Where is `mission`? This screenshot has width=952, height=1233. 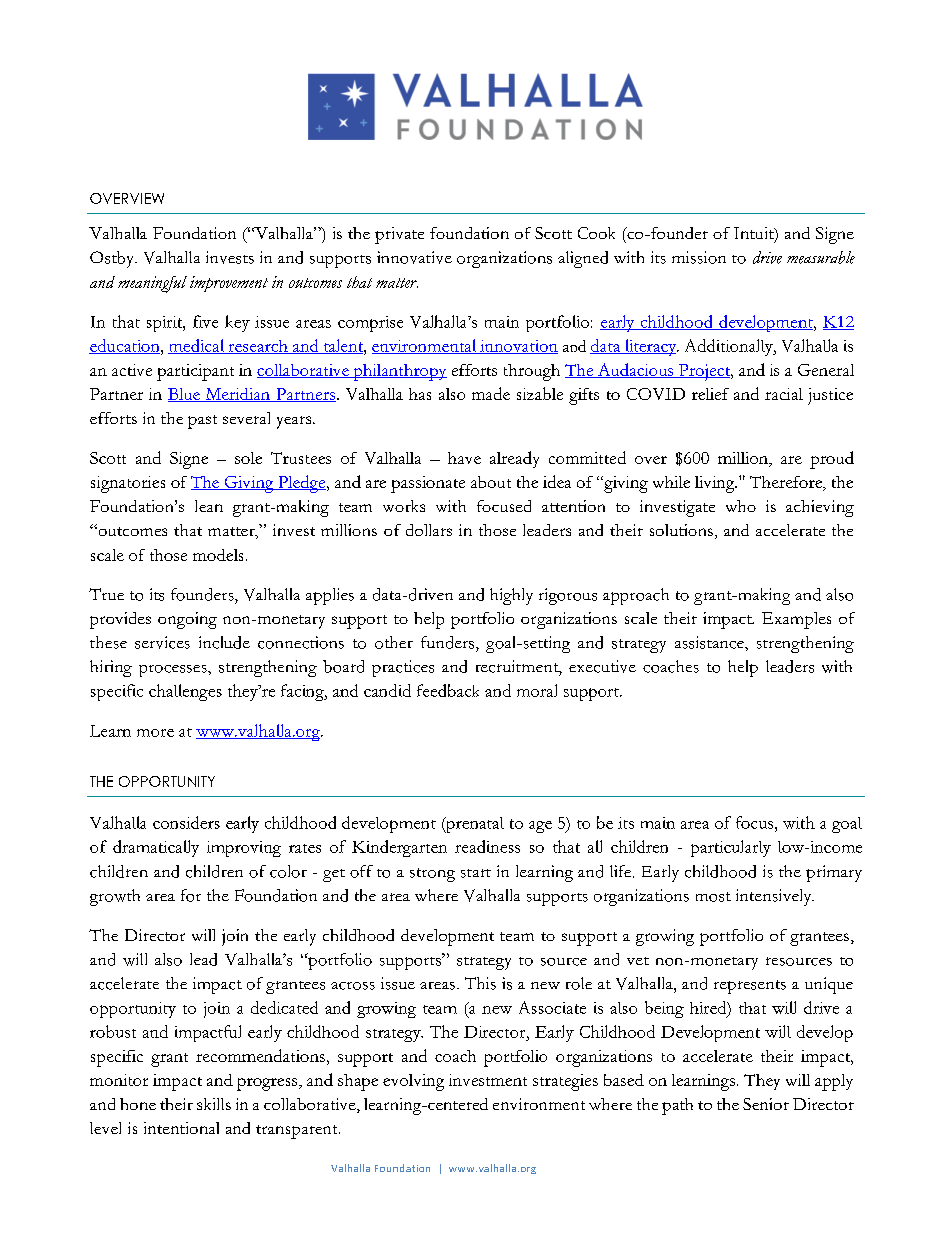 mission is located at coordinates (699, 257).
